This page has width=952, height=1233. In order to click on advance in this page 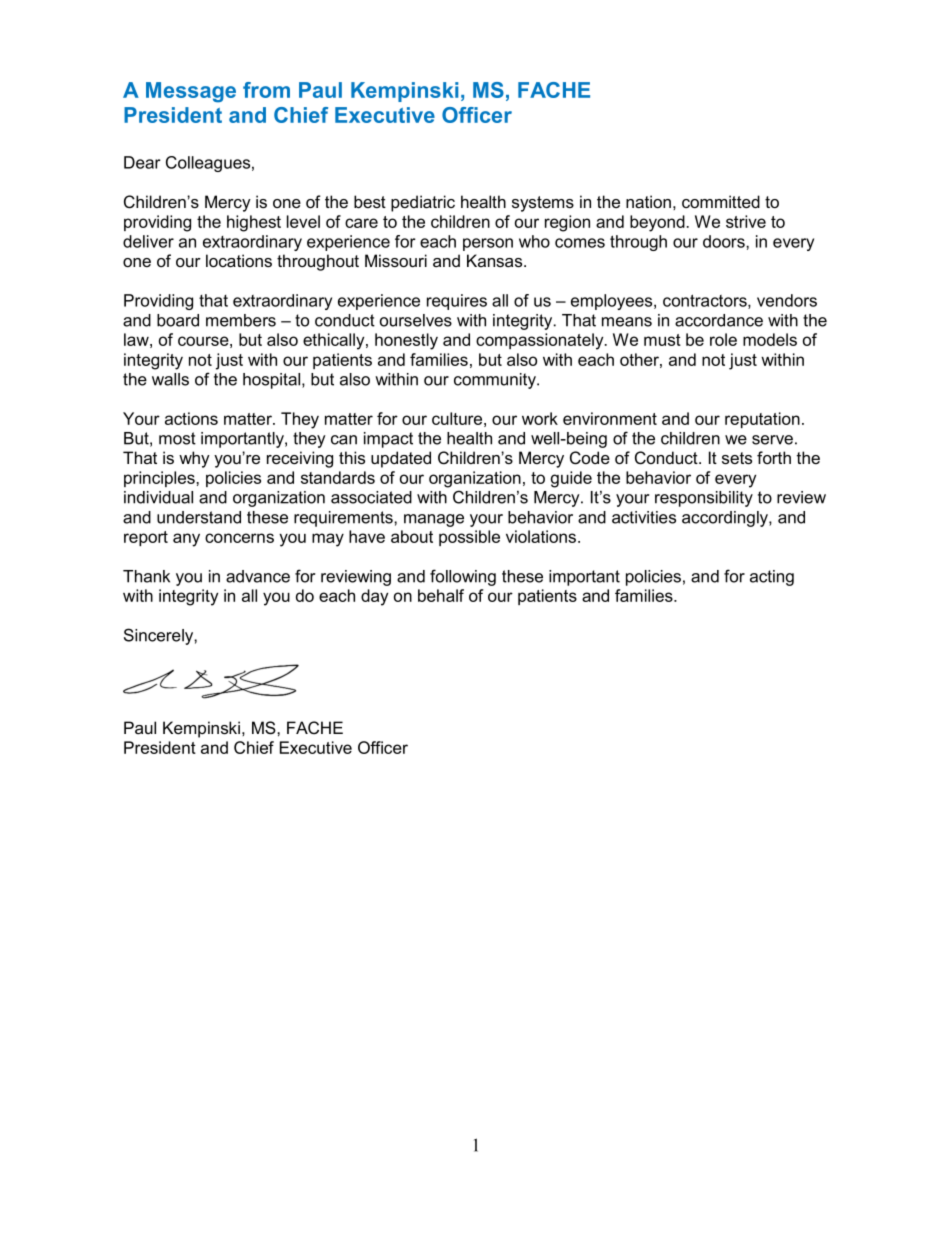, I will do `click(258, 576)`.
